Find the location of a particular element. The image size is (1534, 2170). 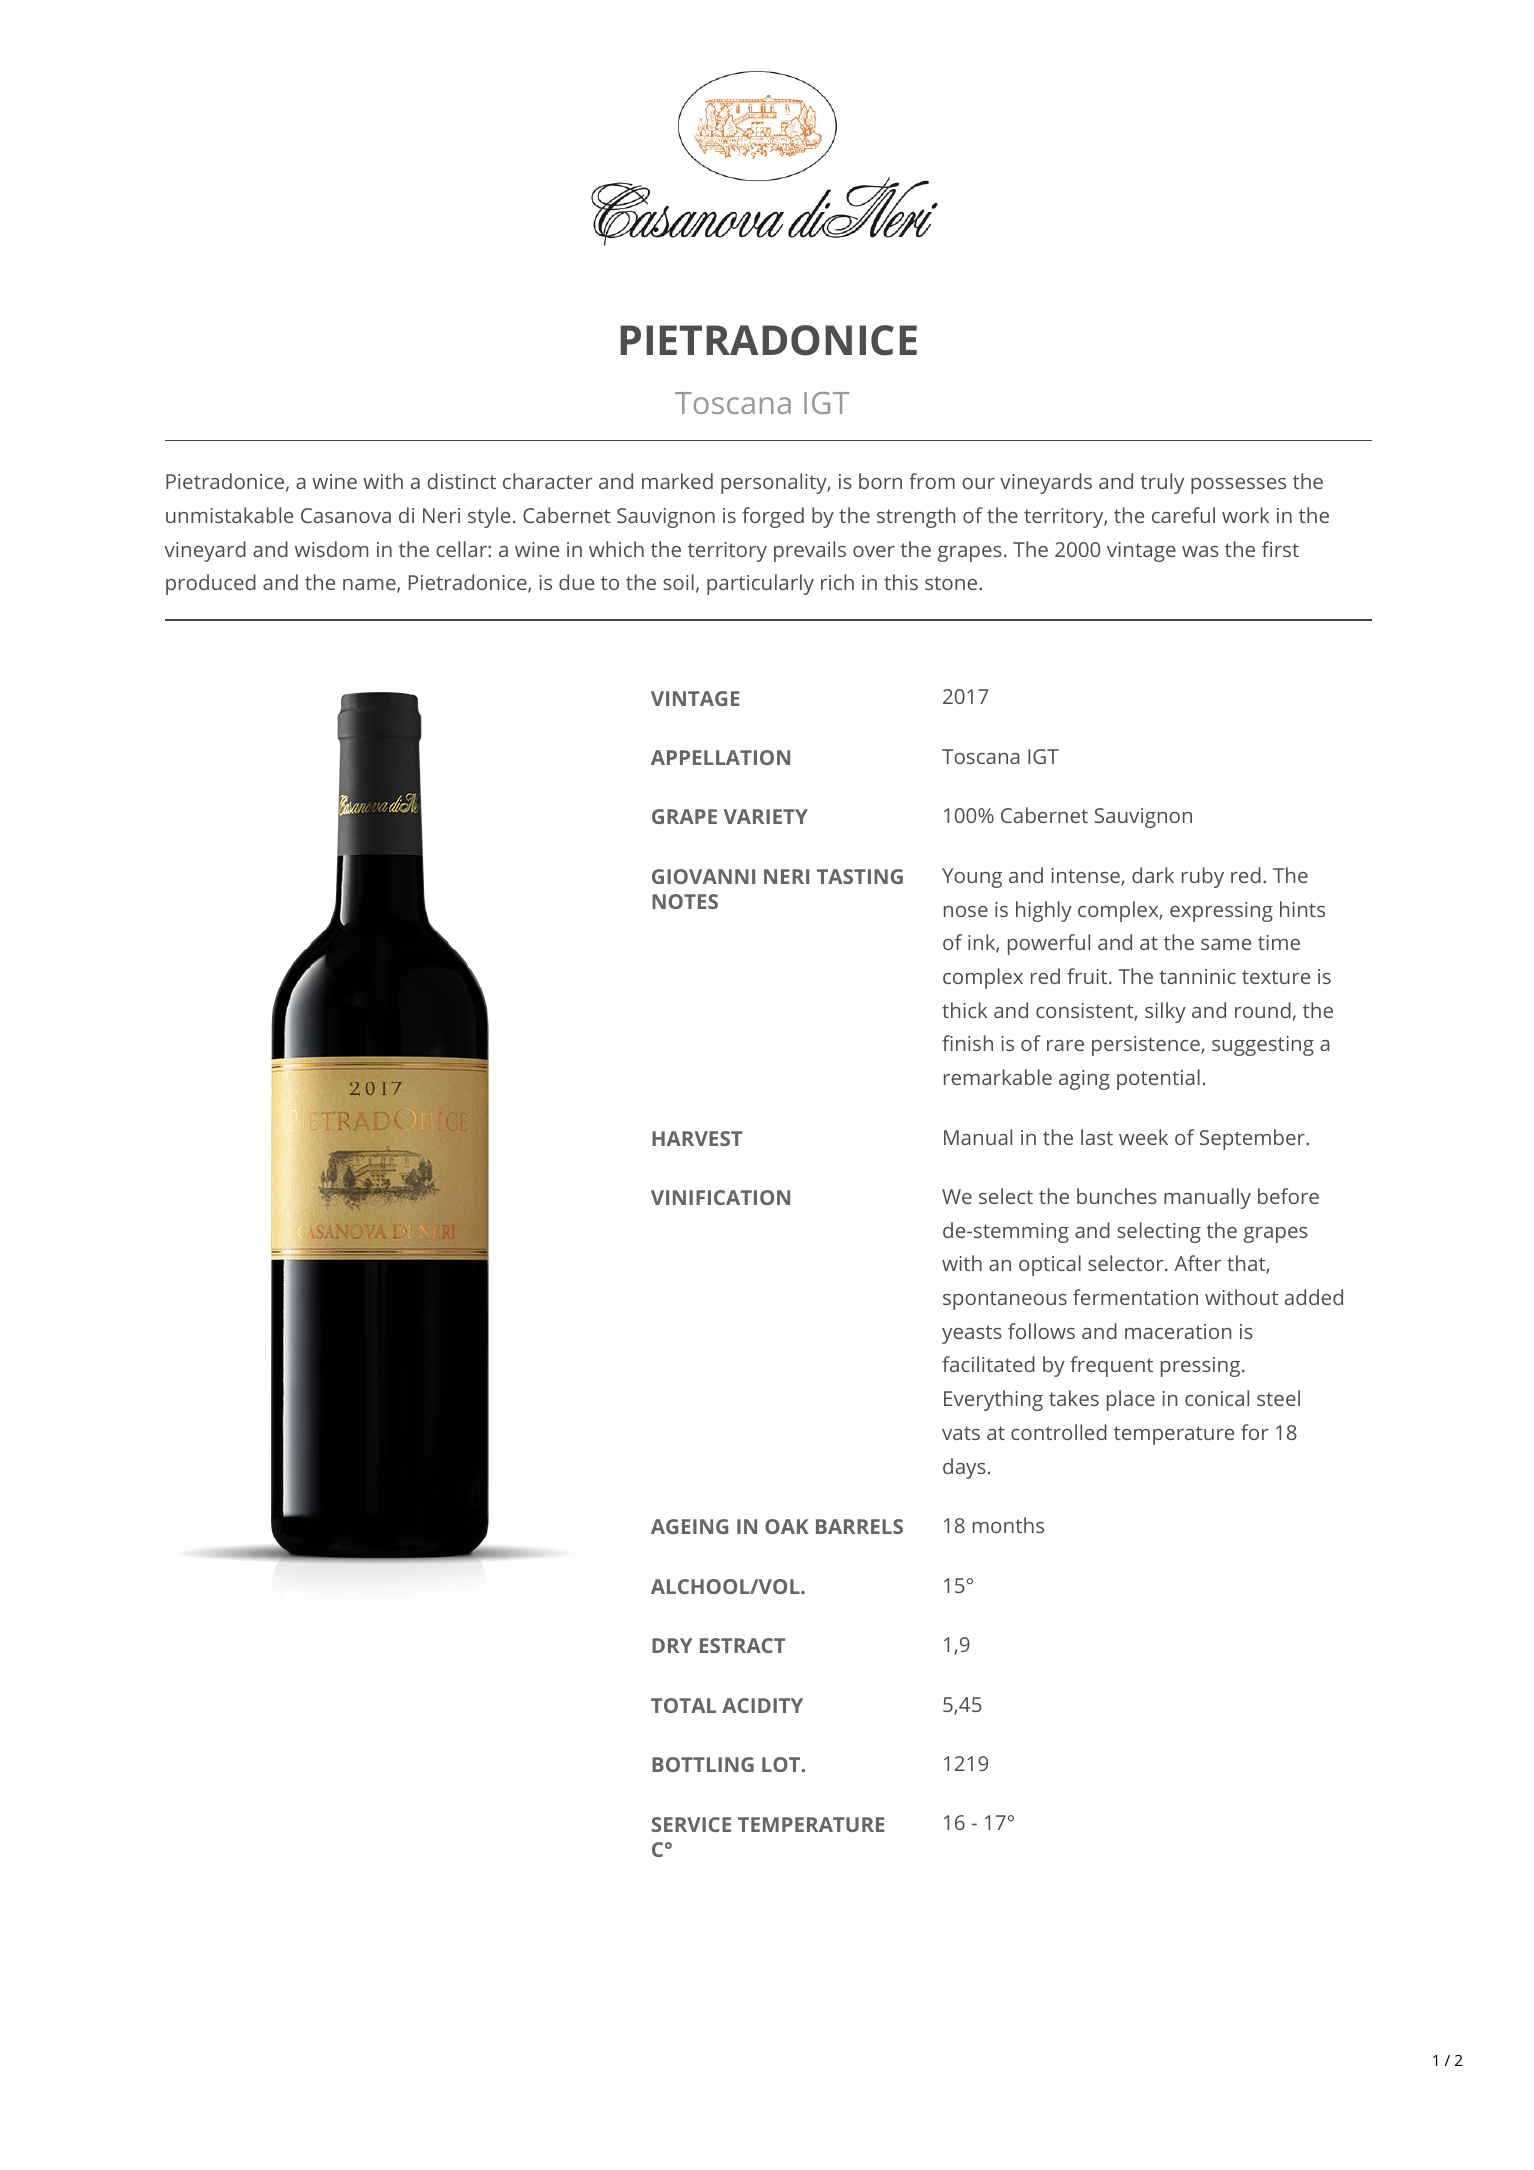

remarkable is located at coordinates (998, 1077).
